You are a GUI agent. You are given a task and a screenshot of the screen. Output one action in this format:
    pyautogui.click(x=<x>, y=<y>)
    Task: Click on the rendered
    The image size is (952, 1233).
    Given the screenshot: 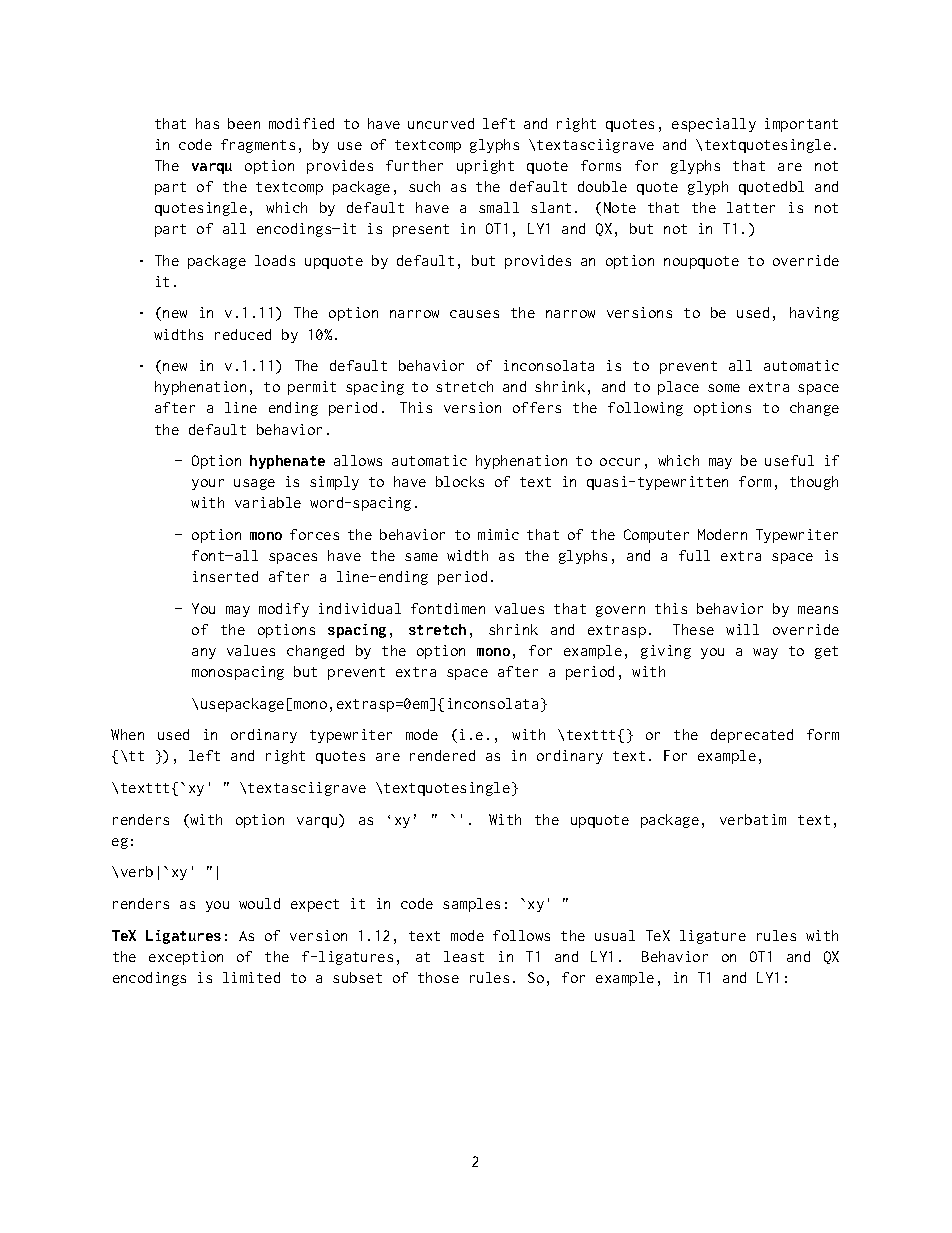 What is the action you would take?
    pyautogui.click(x=442, y=755)
